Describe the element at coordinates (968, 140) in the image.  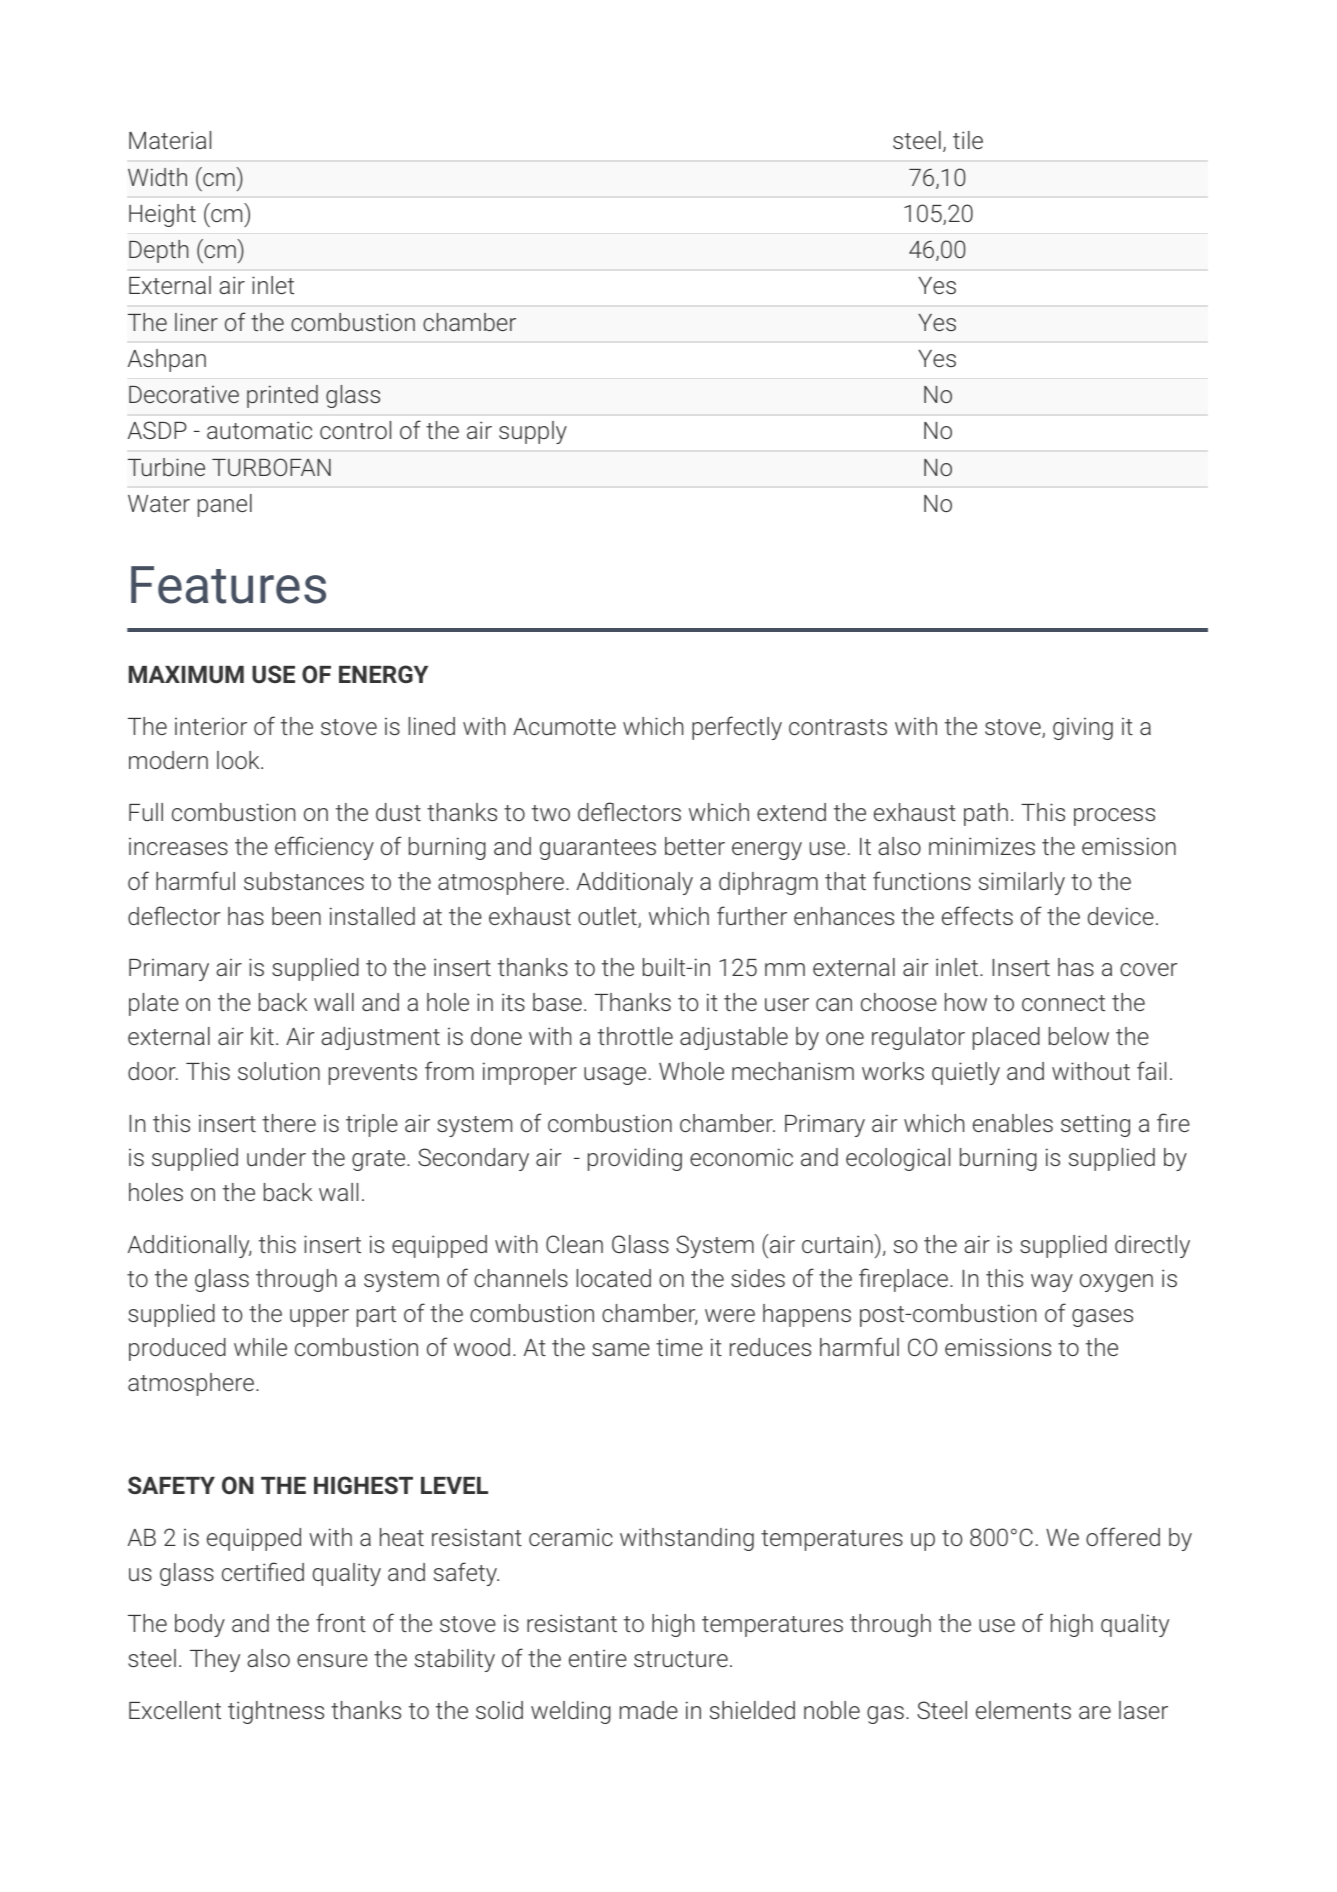
I see `tile` at that location.
